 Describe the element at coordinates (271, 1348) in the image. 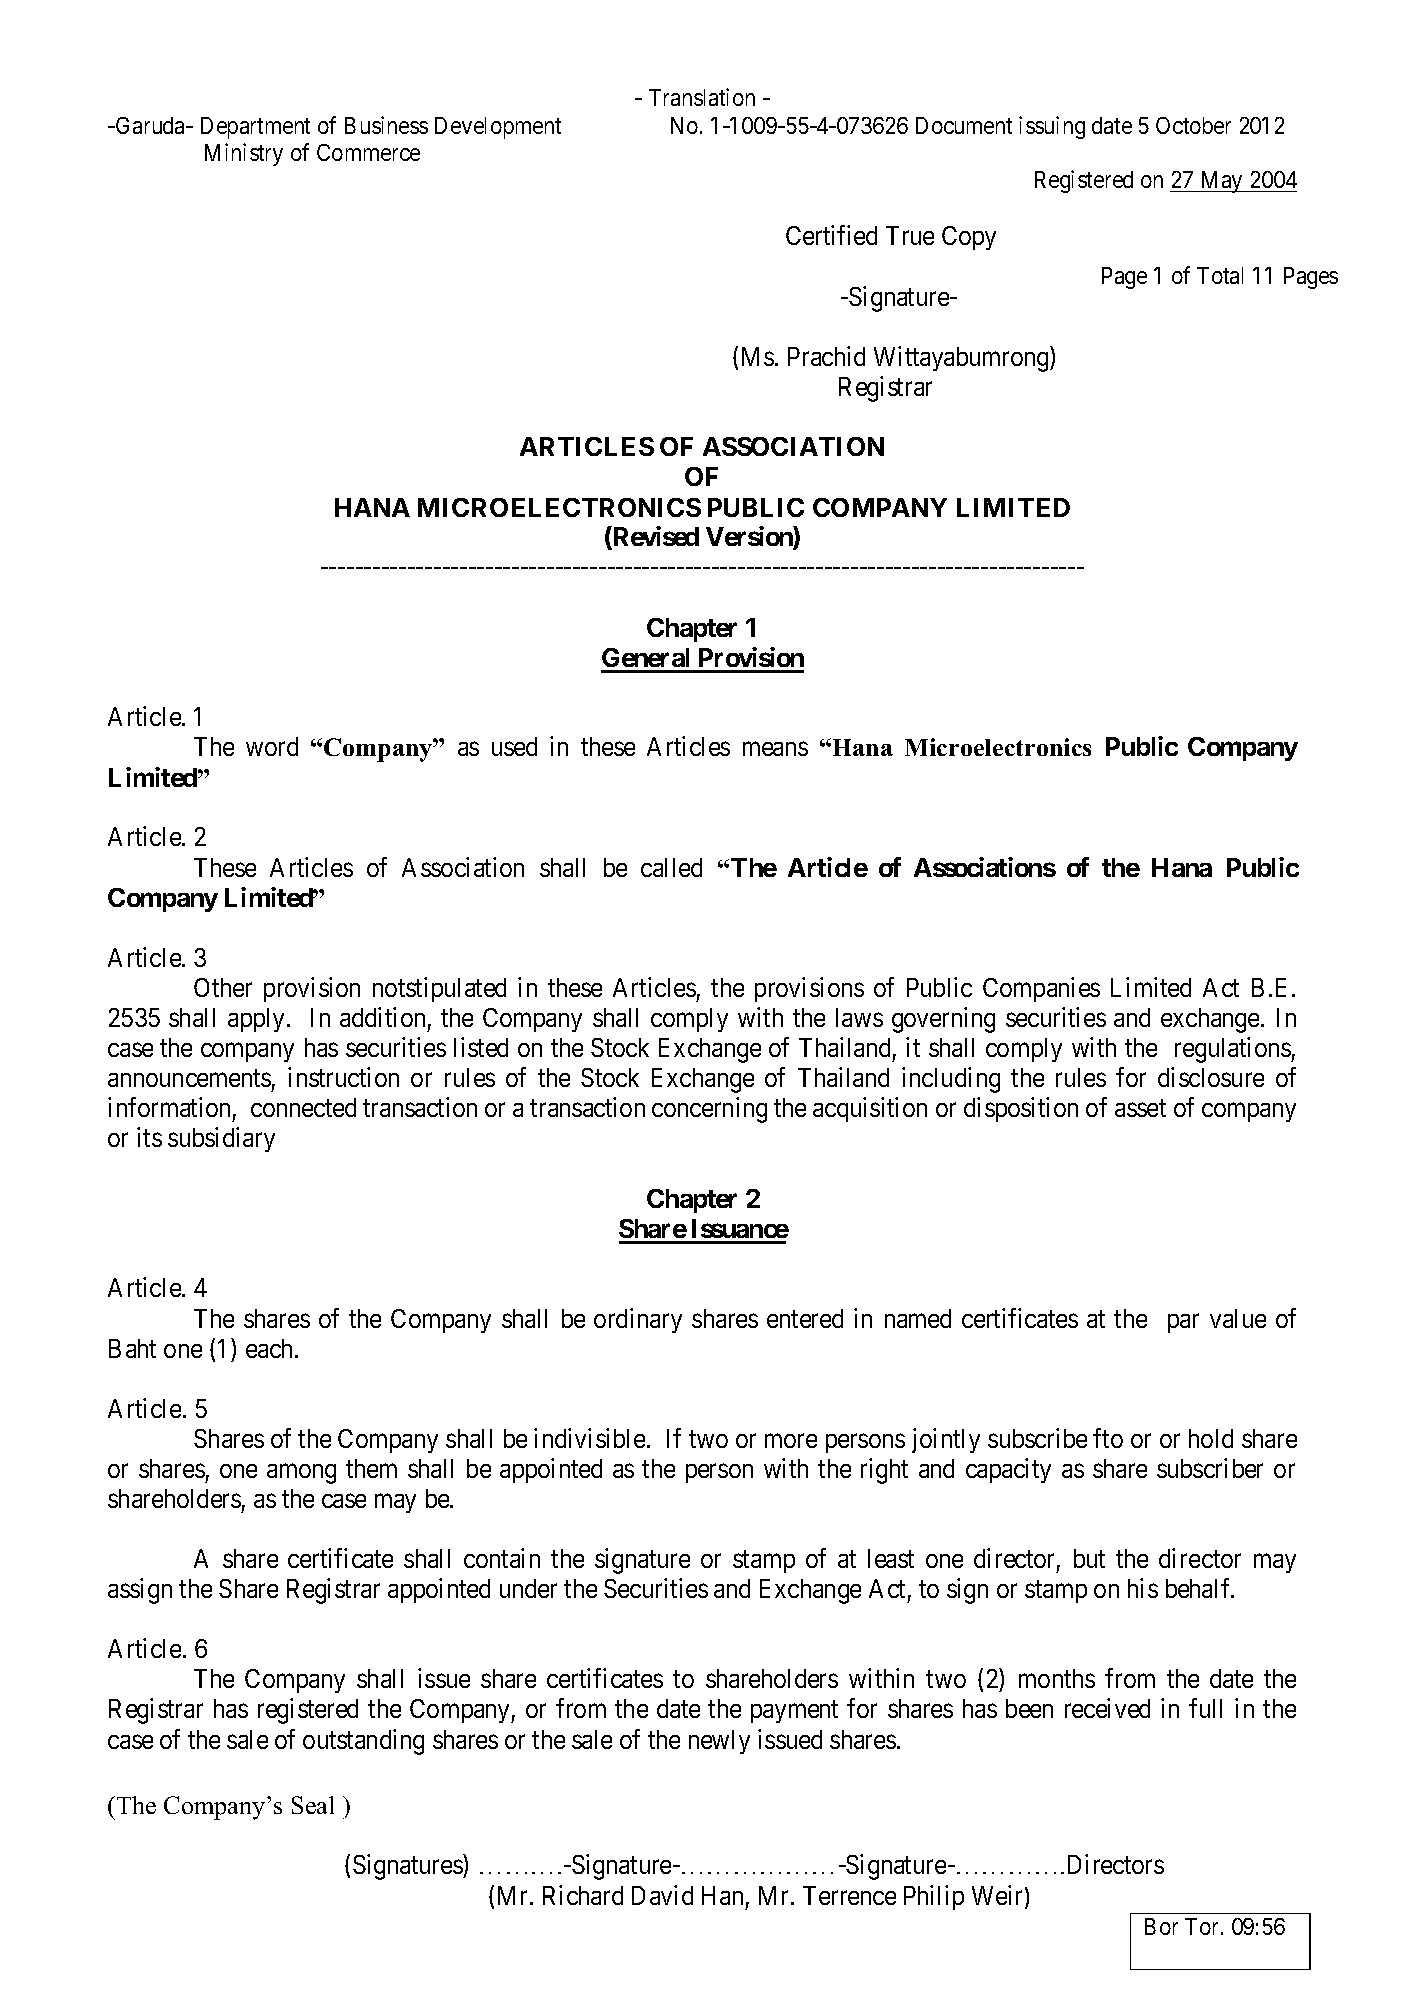

I see `each` at that location.
